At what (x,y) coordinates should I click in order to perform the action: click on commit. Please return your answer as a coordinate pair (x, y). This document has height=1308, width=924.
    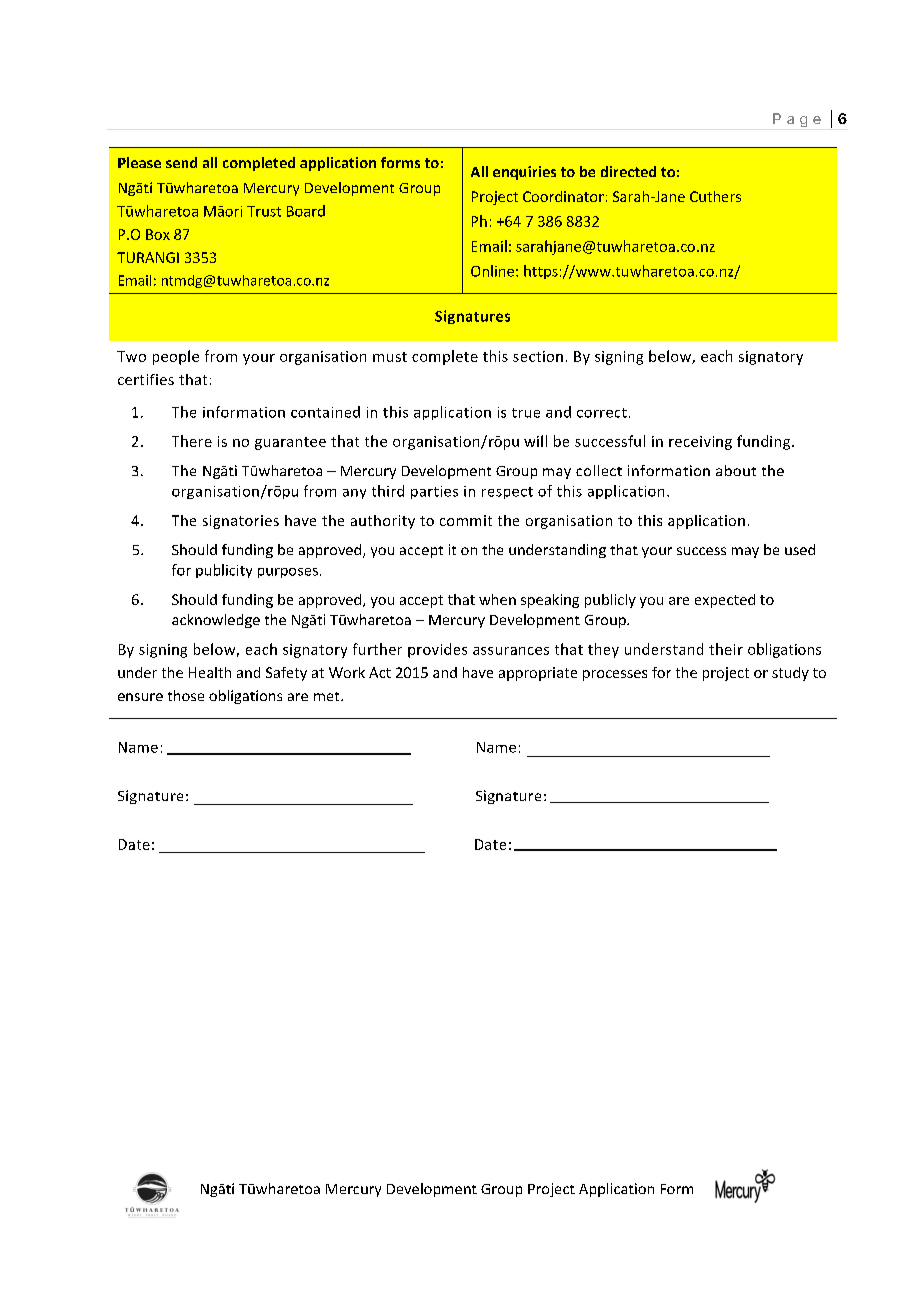
    Looking at the image, I should click on (466, 520).
